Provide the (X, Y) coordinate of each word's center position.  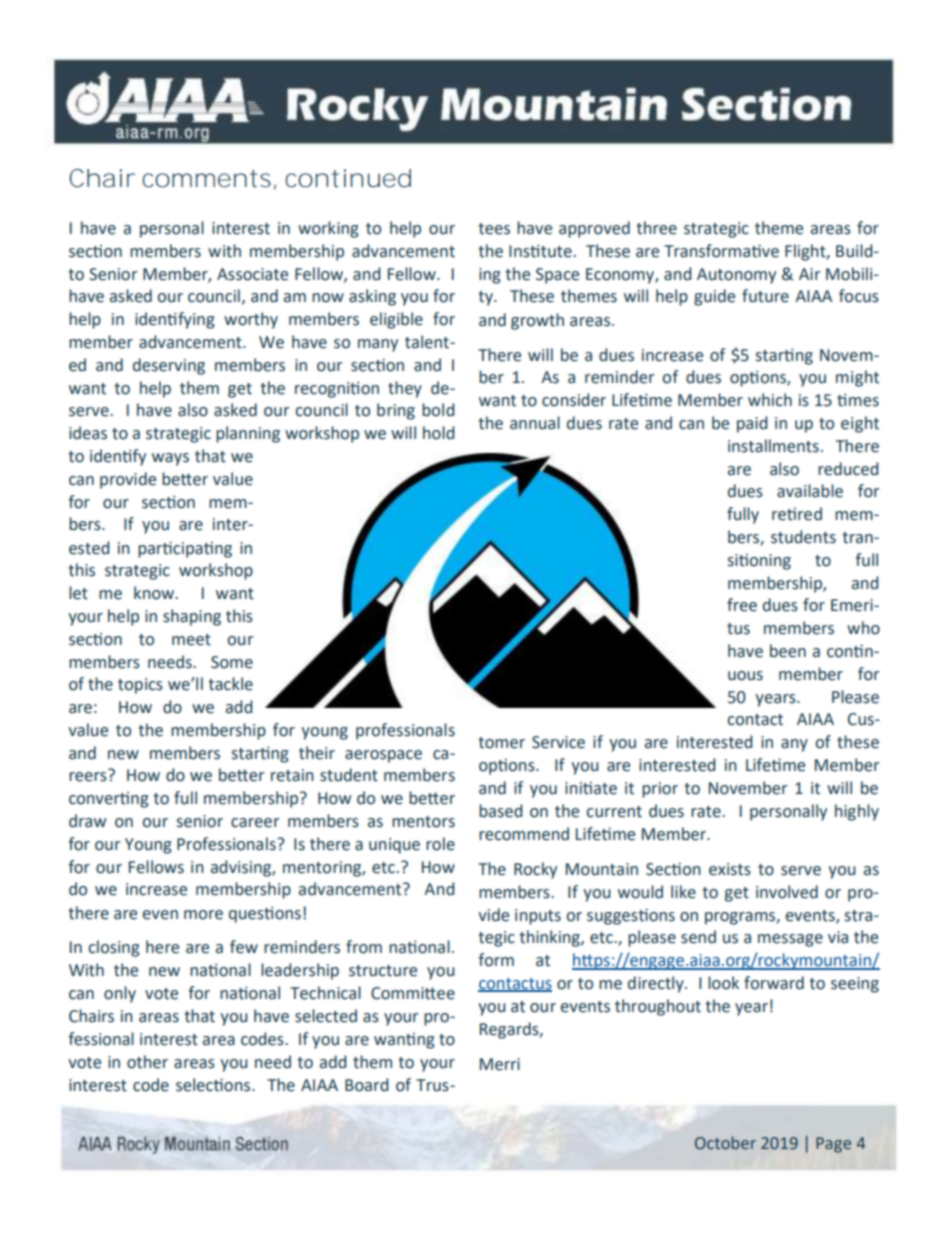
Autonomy (736, 276)
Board (367, 1085)
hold (439, 433)
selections (214, 1085)
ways (170, 459)
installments (773, 446)
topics (140, 686)
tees (494, 229)
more (203, 915)
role (440, 844)
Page (833, 1145)
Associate (252, 274)
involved (787, 892)
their (317, 753)
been (788, 651)
